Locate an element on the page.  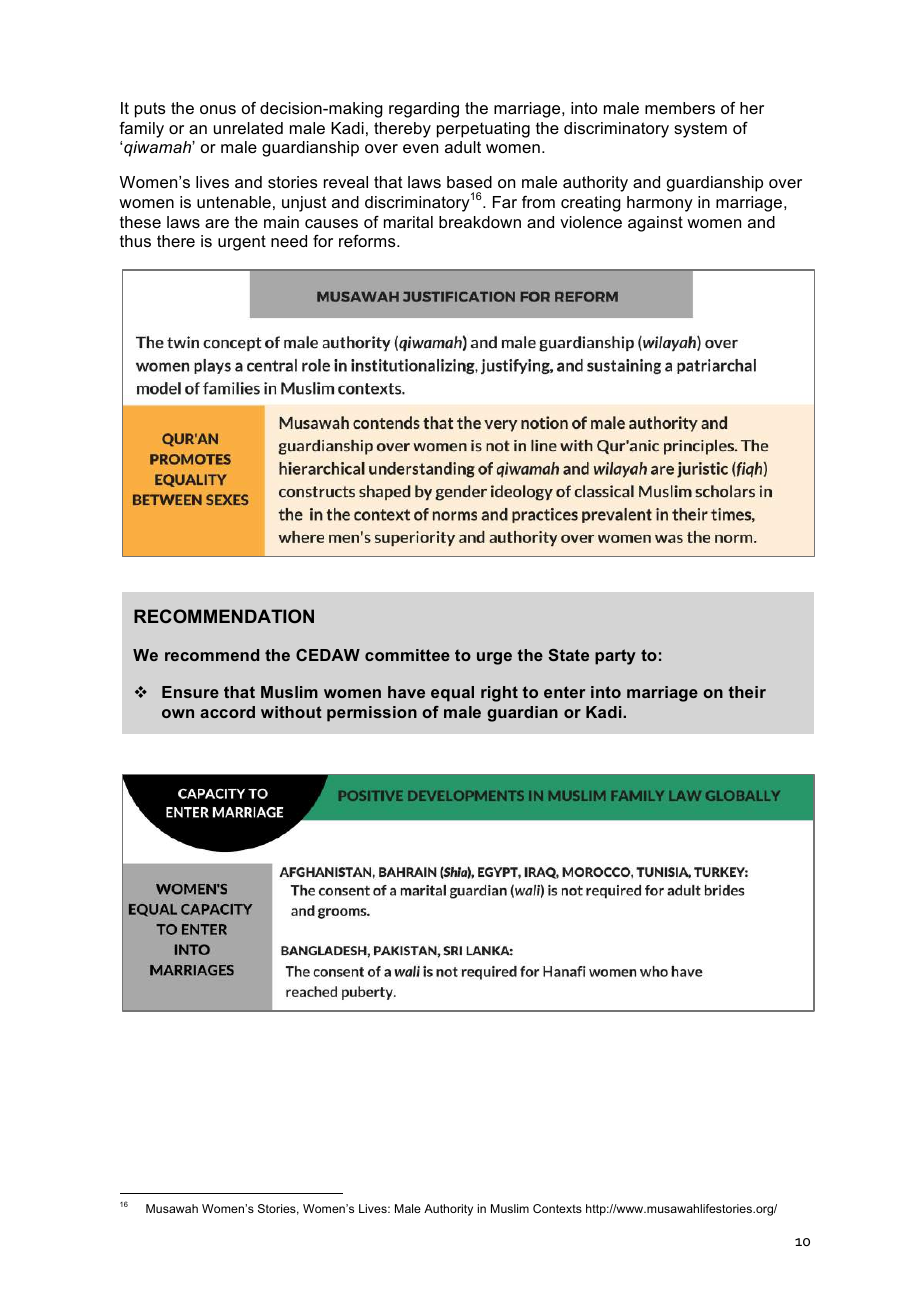
accord is located at coordinates (227, 712).
